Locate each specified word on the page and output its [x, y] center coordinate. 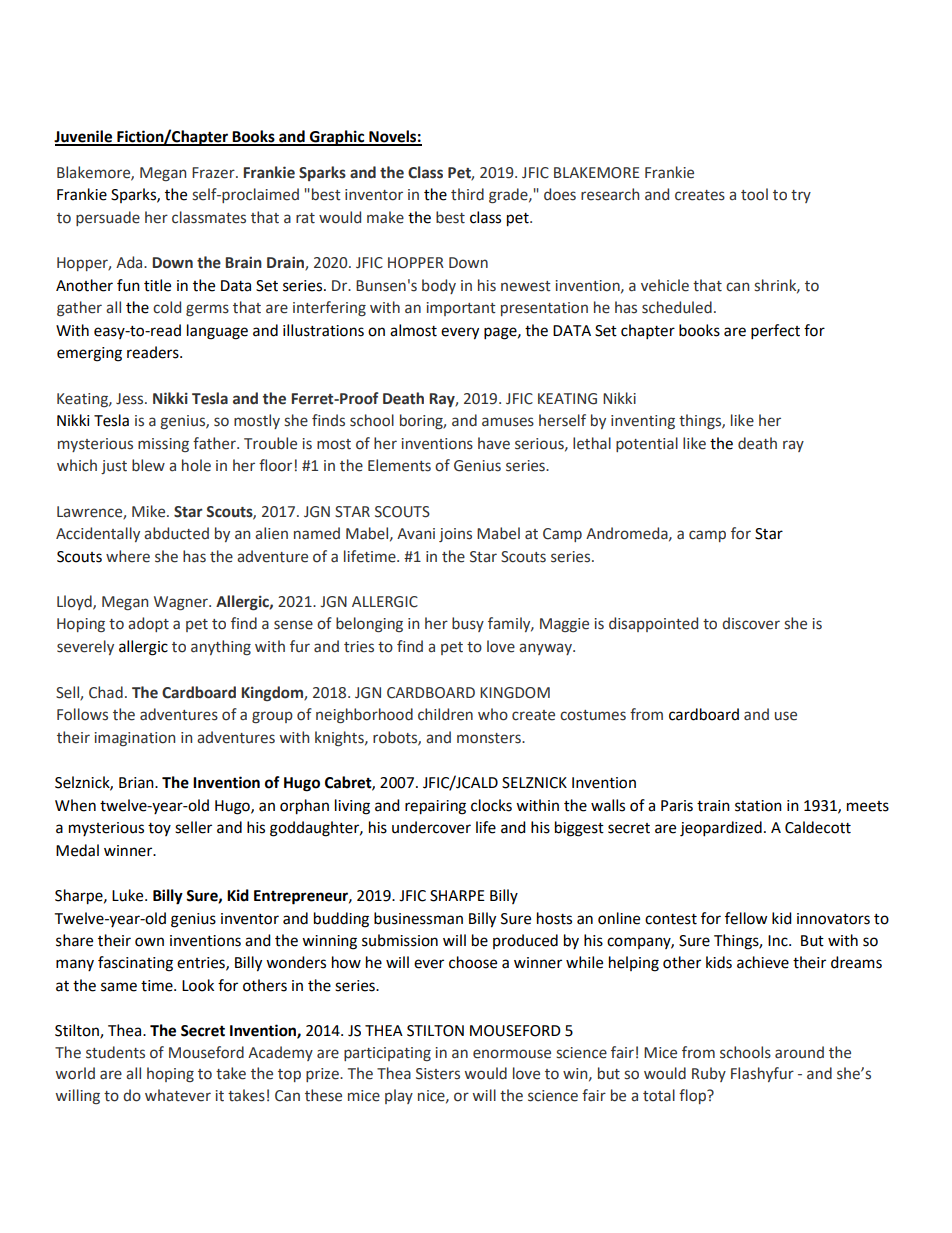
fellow [746, 918]
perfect [775, 332]
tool [754, 194]
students [115, 1052]
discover [751, 623]
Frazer [214, 173]
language [217, 332]
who [493, 714]
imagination [134, 739]
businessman [418, 918]
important [461, 309]
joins [455, 535]
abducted [176, 533]
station [758, 806]
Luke [129, 895]
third [467, 194]
